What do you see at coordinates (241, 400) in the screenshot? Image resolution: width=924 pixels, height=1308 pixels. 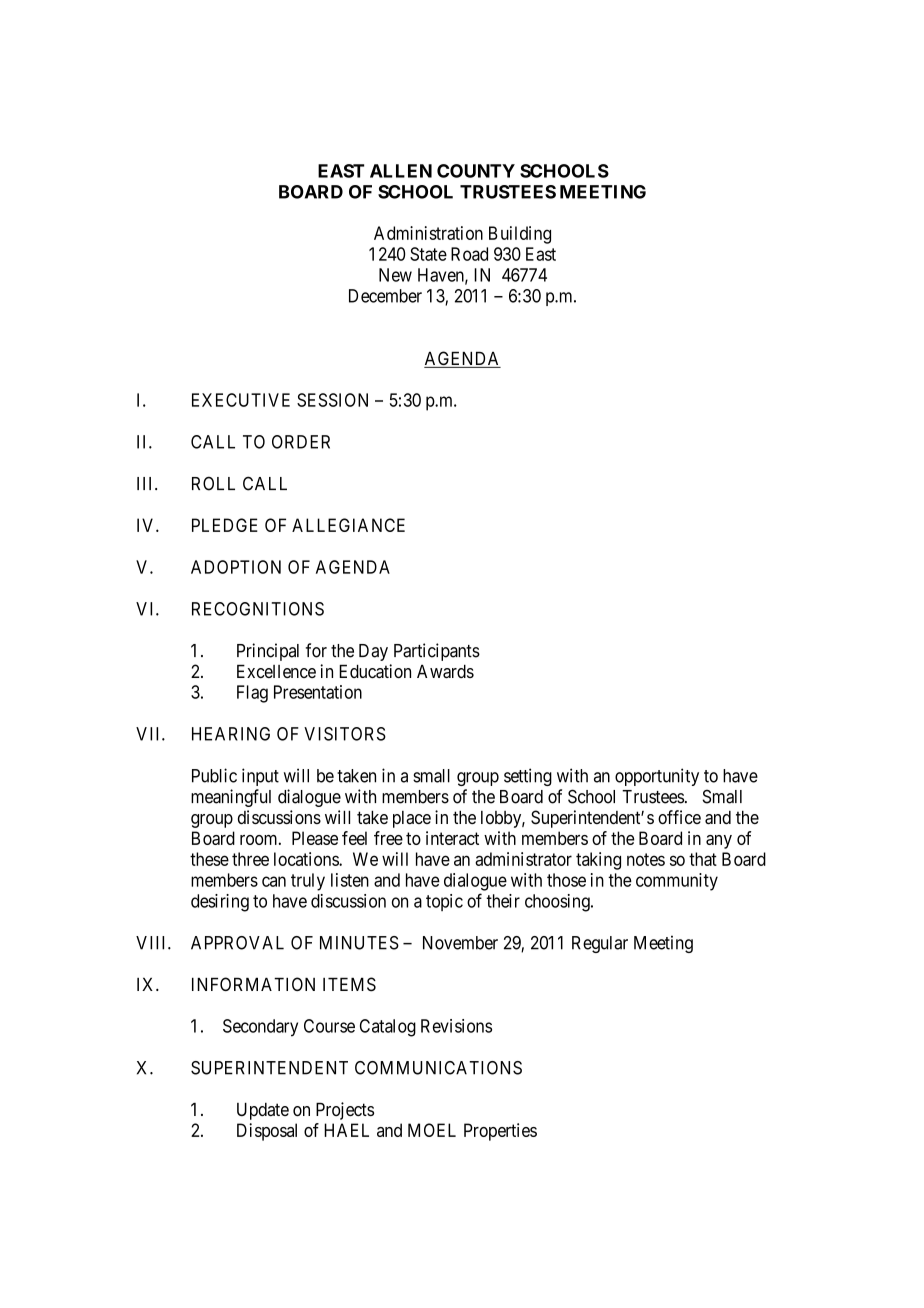 I see `EXECUTIVE` at bounding box center [241, 400].
